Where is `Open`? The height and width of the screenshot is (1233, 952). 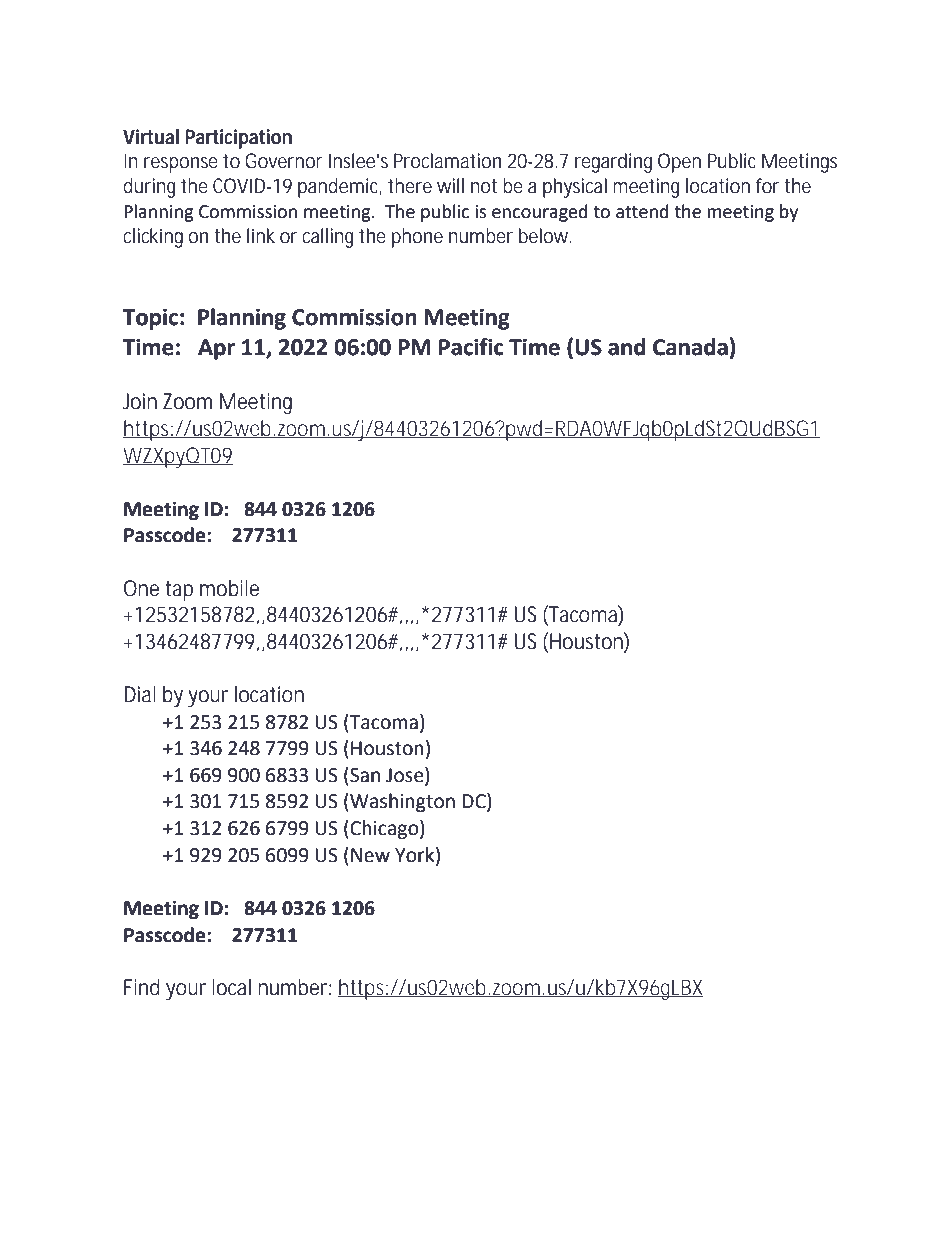 Open is located at coordinates (679, 163).
